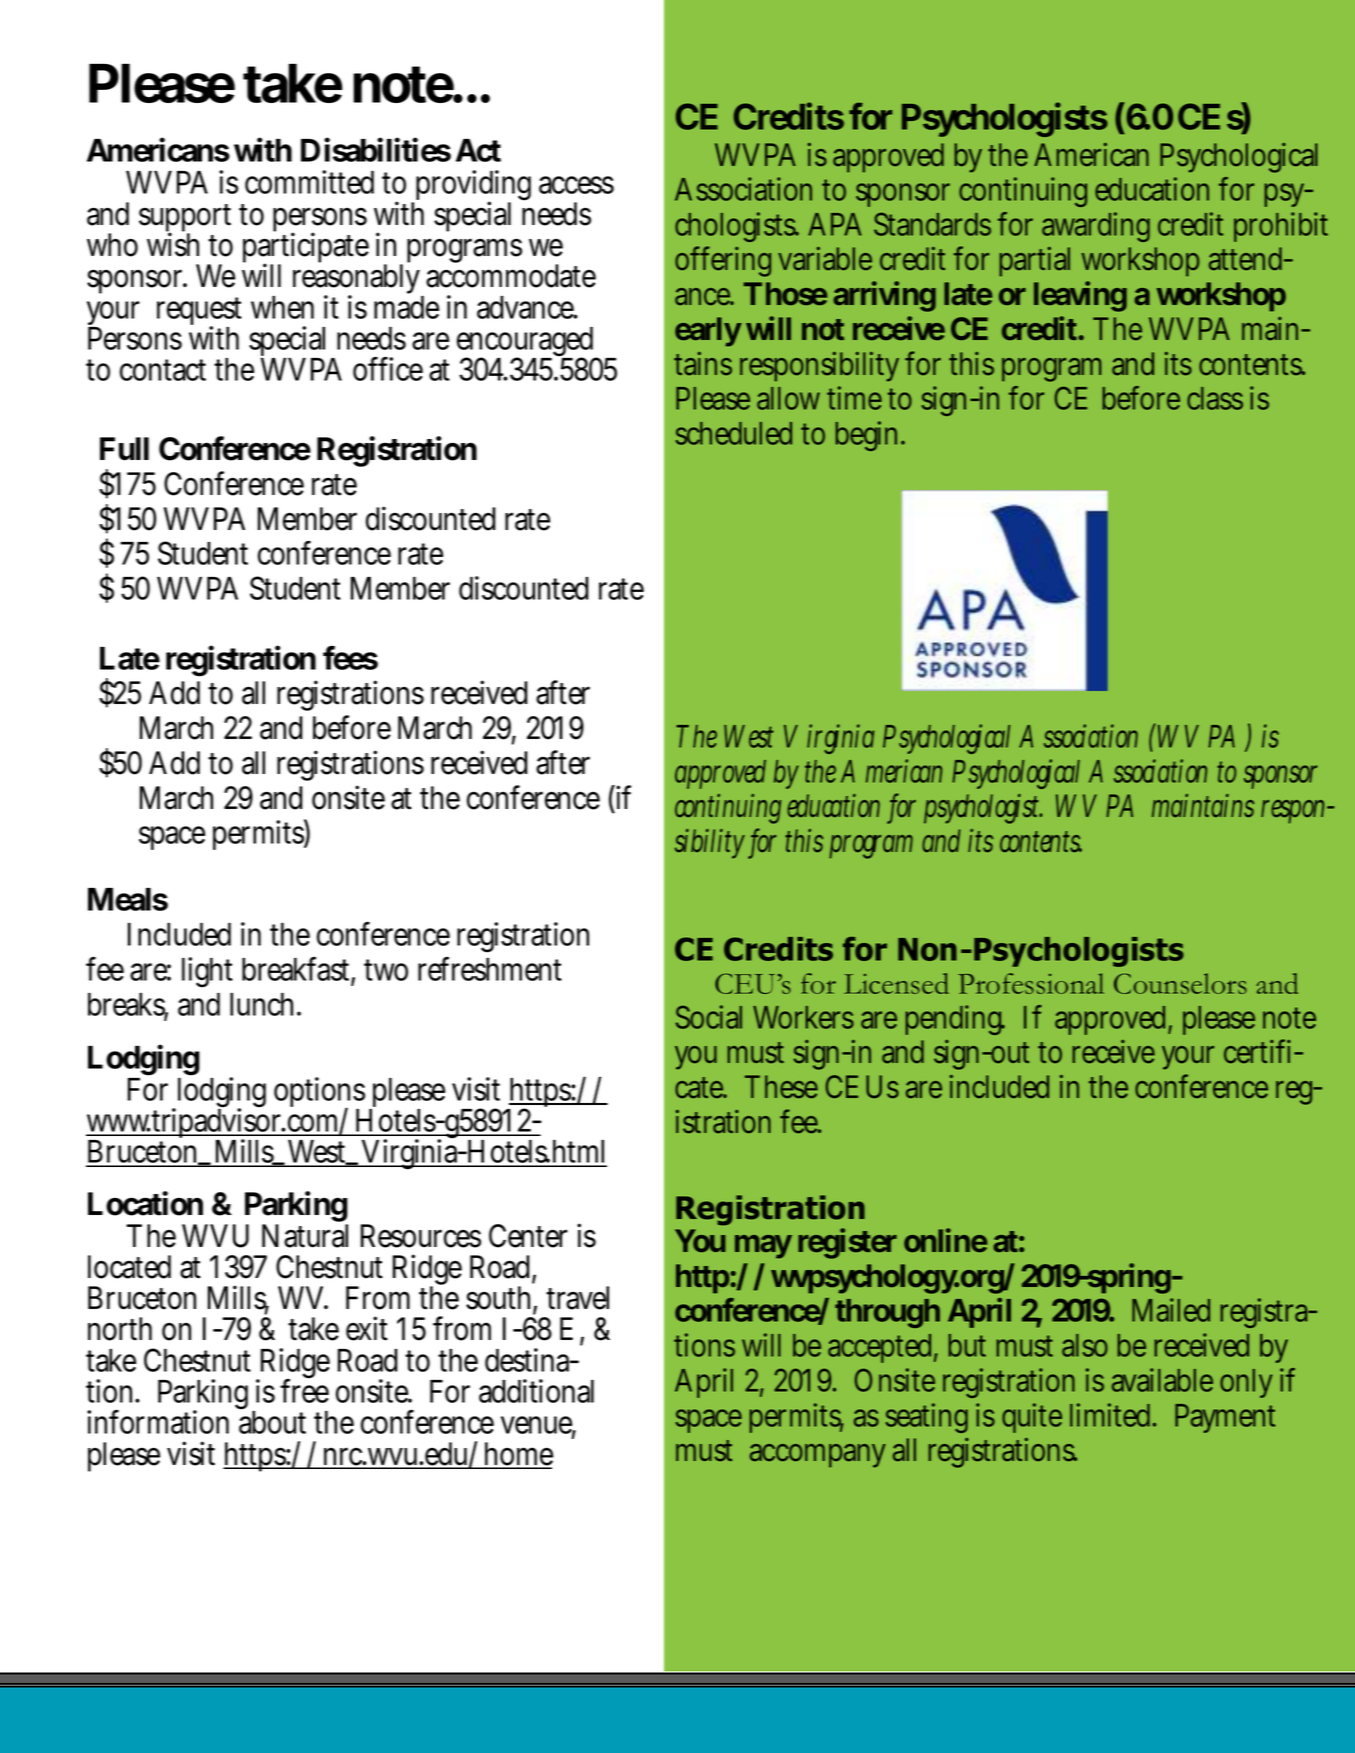 This page has height=1753, width=1355. I want to click on scheduled, so click(734, 433).
